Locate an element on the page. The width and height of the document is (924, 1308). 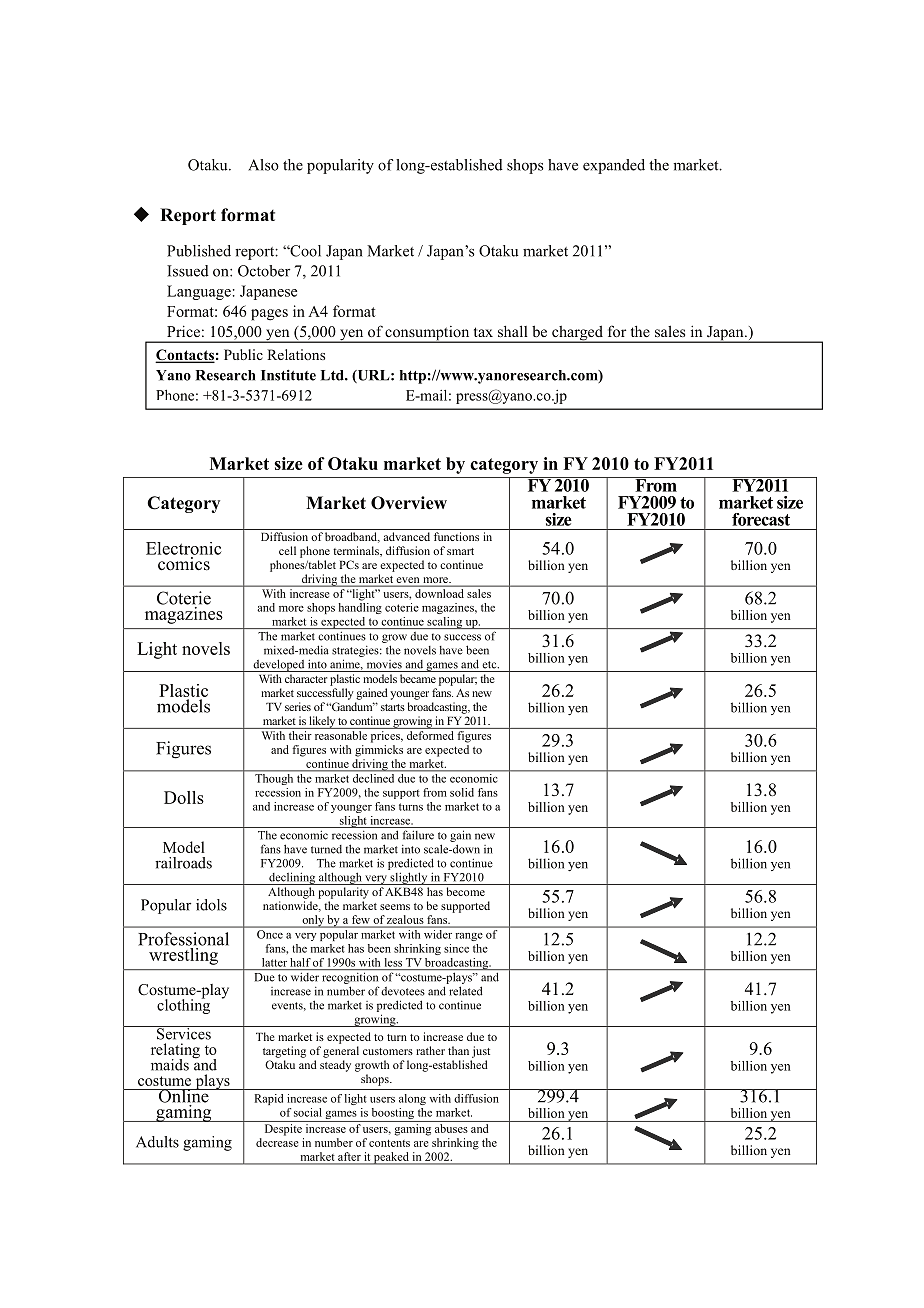
failure is located at coordinates (418, 835).
